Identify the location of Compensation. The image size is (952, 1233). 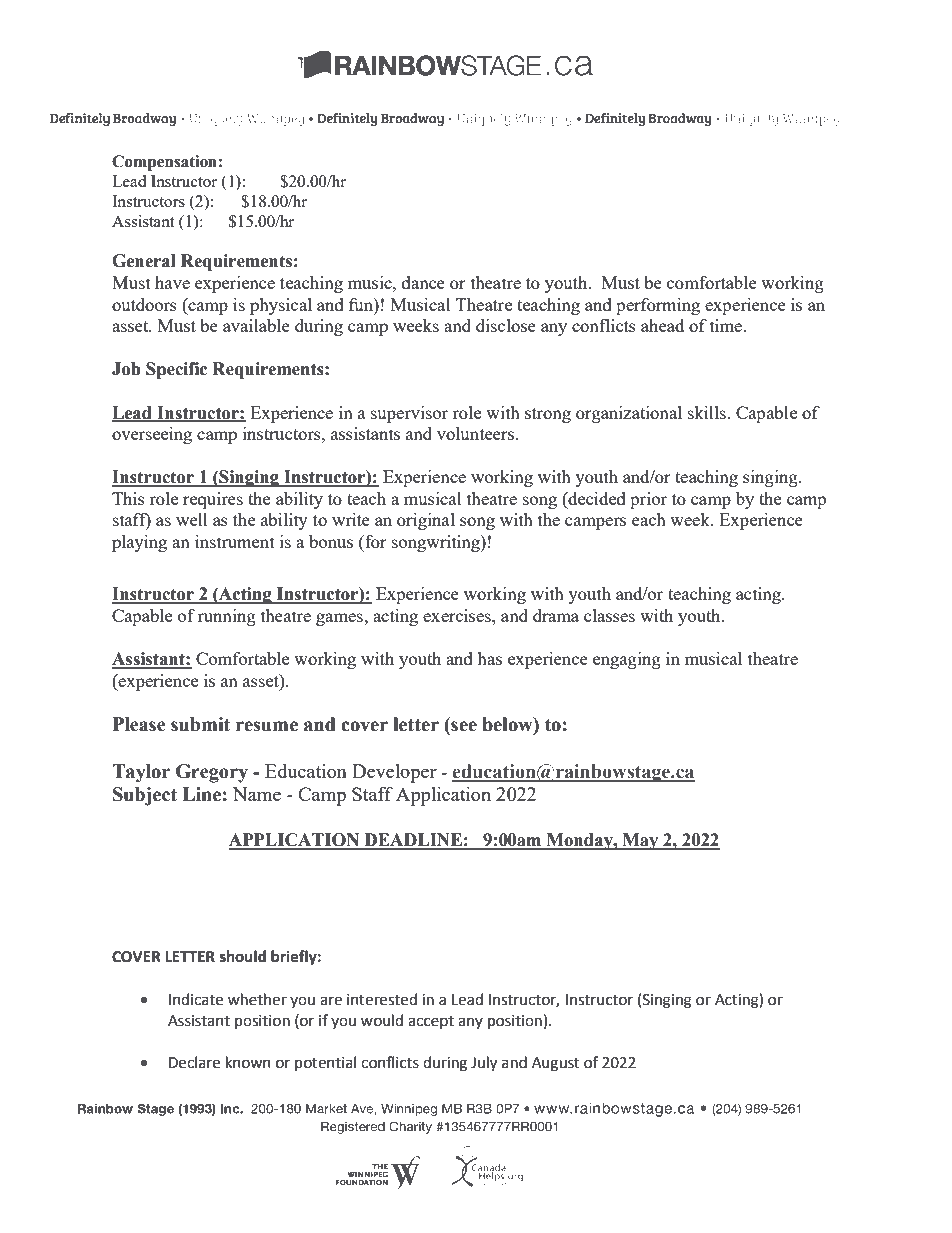
(164, 163).
